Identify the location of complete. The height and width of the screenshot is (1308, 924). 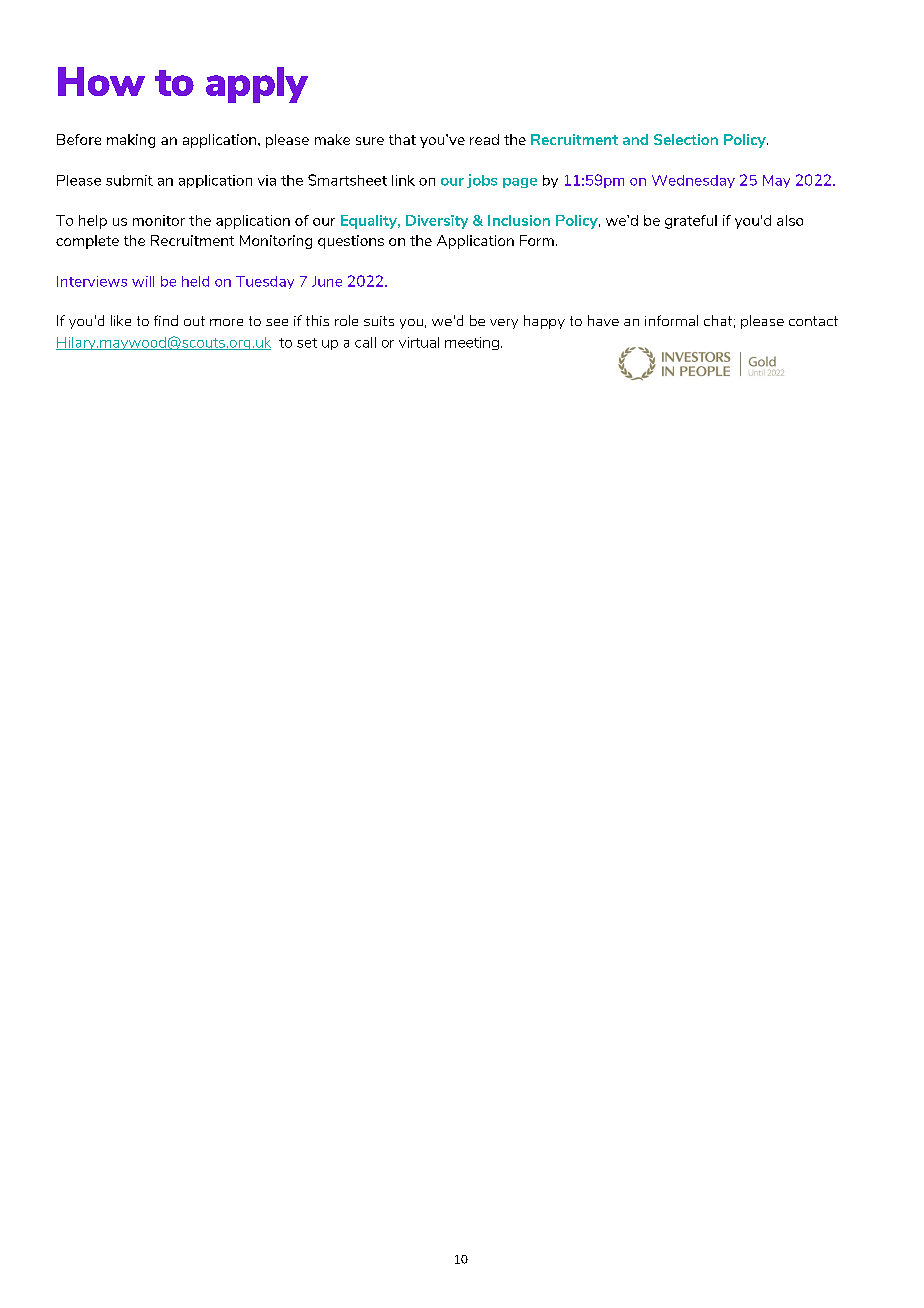
(87, 242).
